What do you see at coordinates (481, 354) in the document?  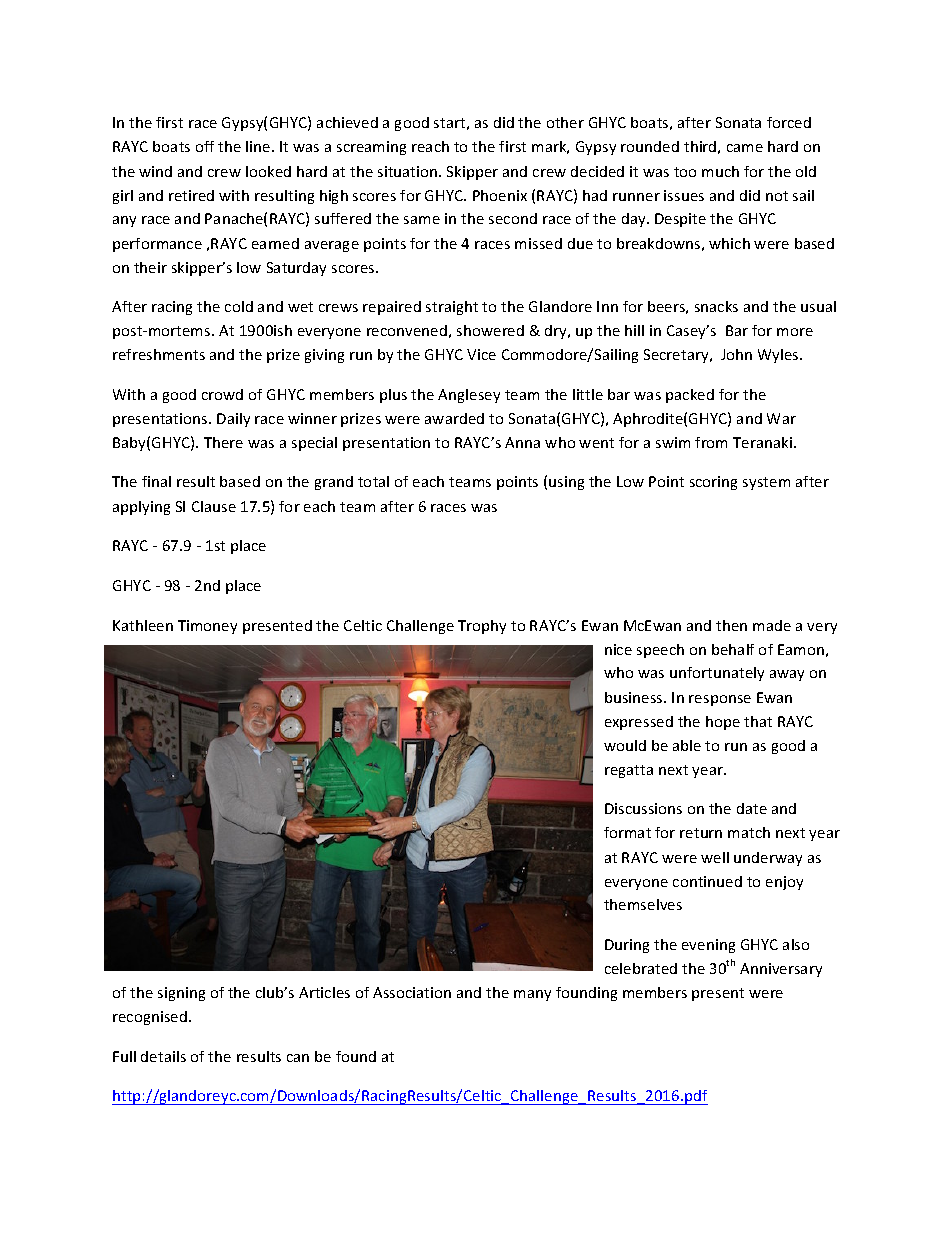 I see `Vice` at bounding box center [481, 354].
